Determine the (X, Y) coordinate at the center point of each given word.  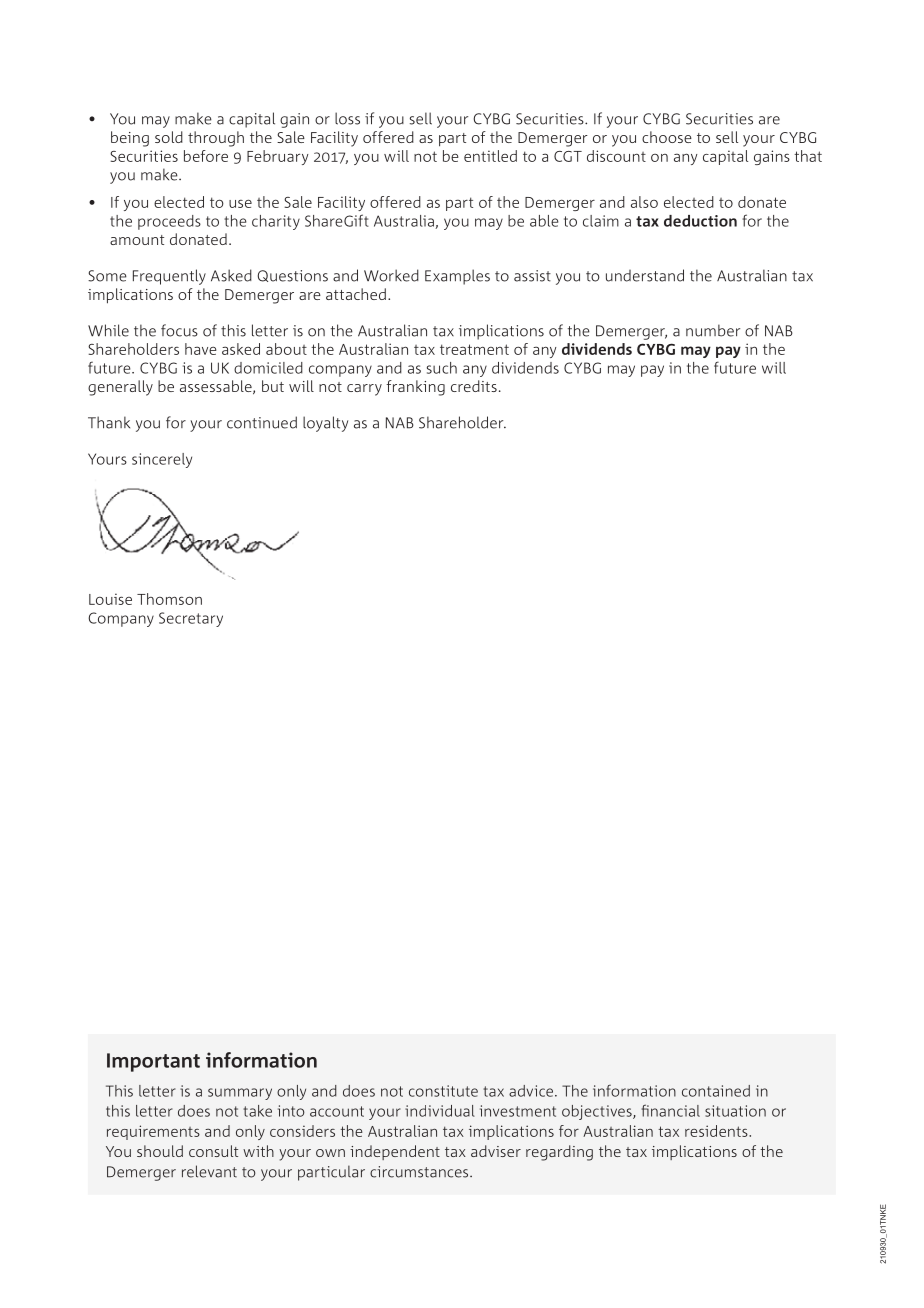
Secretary (191, 619)
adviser (496, 1151)
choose (667, 137)
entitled (490, 156)
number (713, 330)
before (206, 156)
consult (213, 1151)
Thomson (169, 599)
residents (717, 1131)
